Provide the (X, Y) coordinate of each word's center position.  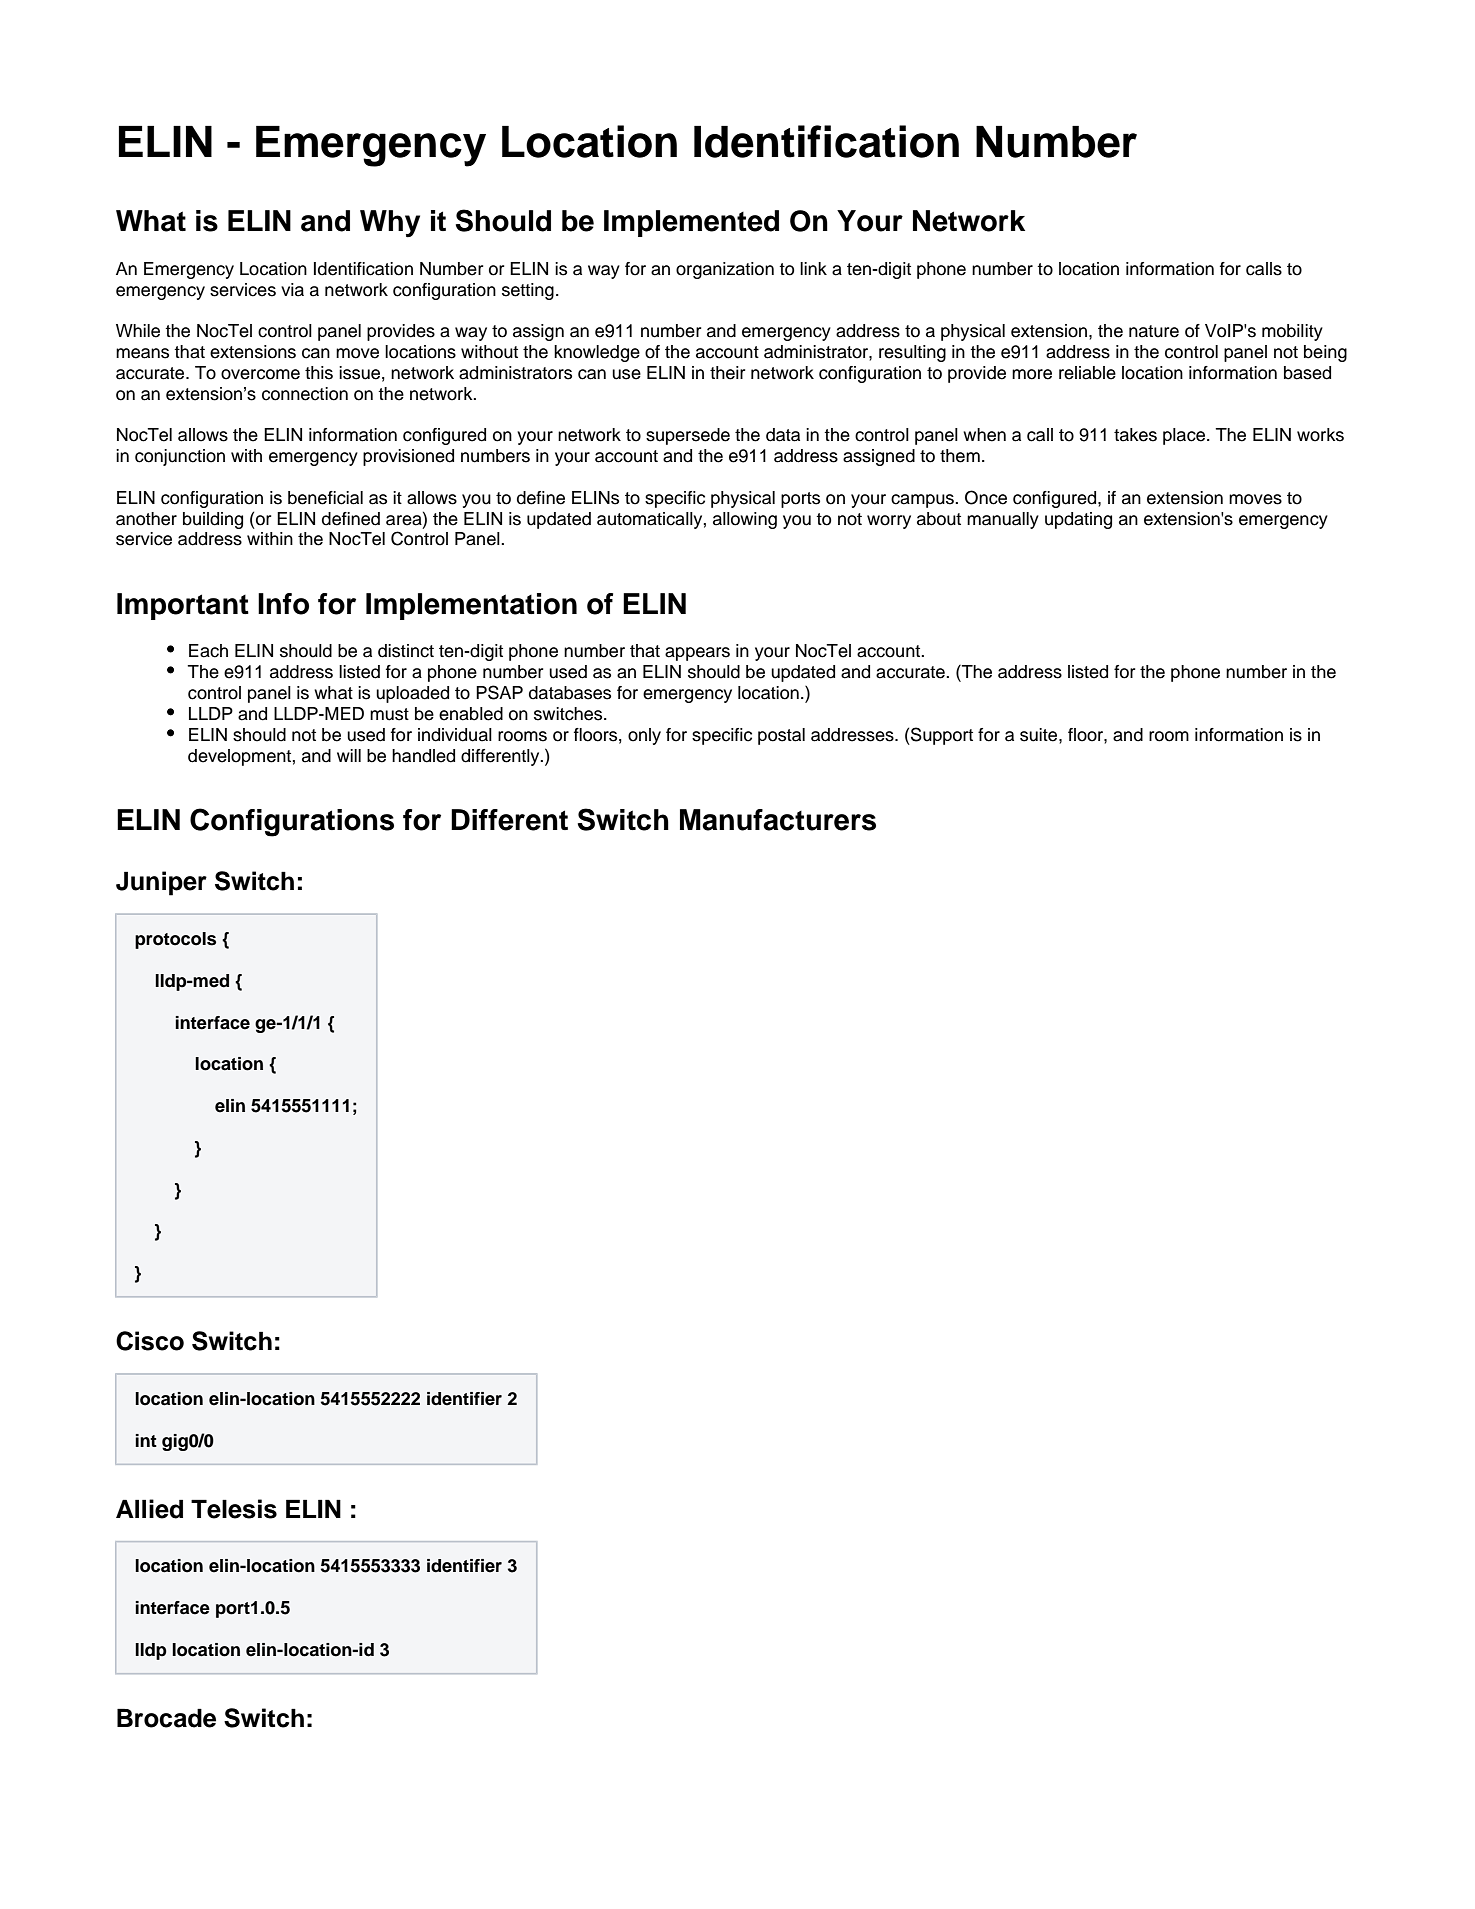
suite (1040, 735)
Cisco (150, 1341)
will (349, 755)
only (644, 736)
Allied (149, 1509)
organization (725, 270)
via (292, 290)
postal (781, 736)
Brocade (166, 1718)
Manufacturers (778, 820)
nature (1154, 331)
